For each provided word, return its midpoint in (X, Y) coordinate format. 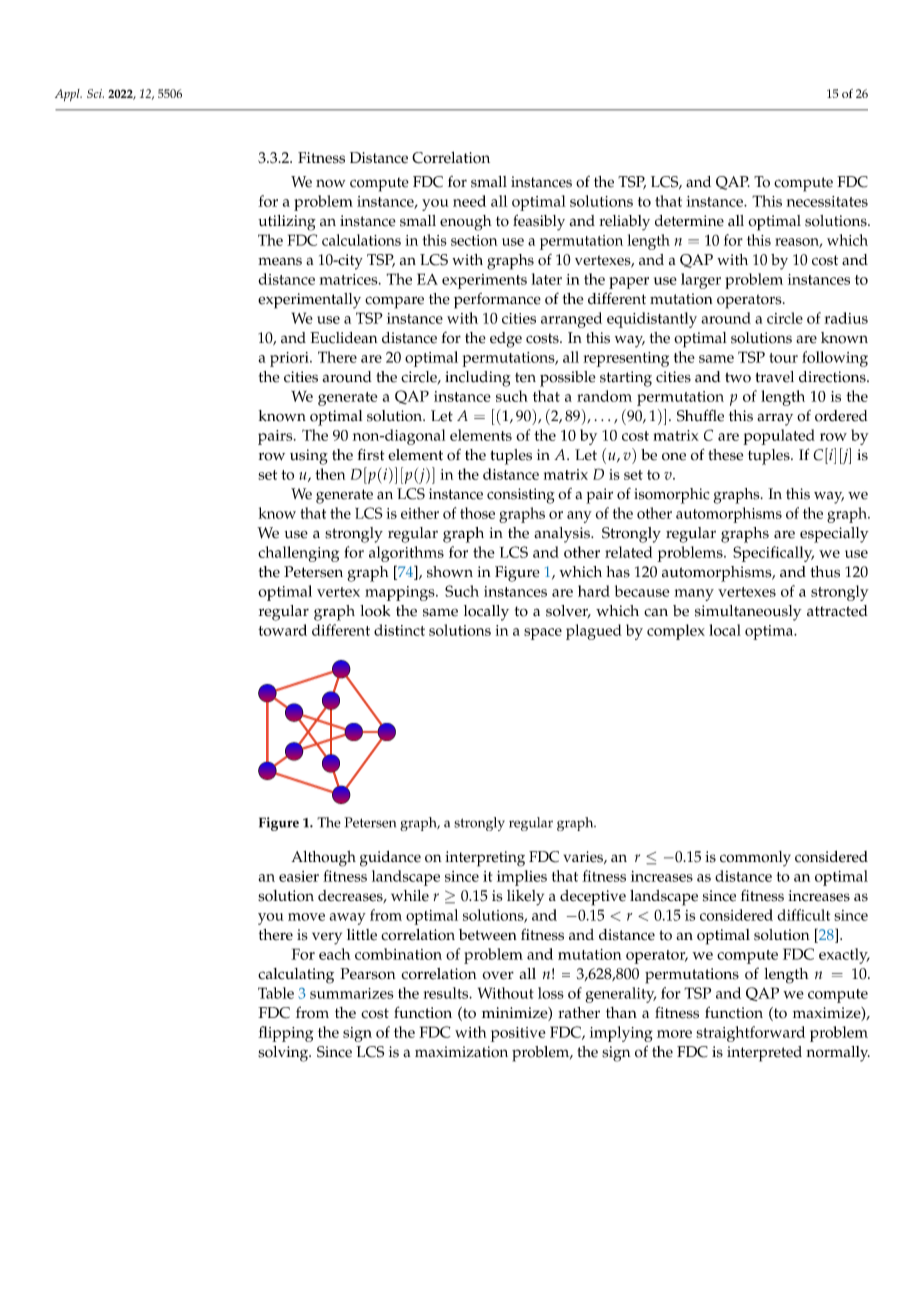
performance (497, 301)
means (280, 261)
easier (299, 876)
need (469, 201)
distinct (399, 630)
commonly (755, 859)
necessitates (827, 201)
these (725, 455)
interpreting (485, 859)
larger (701, 281)
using (309, 457)
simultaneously (748, 613)
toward (282, 630)
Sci (95, 93)
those (477, 513)
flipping (285, 1034)
